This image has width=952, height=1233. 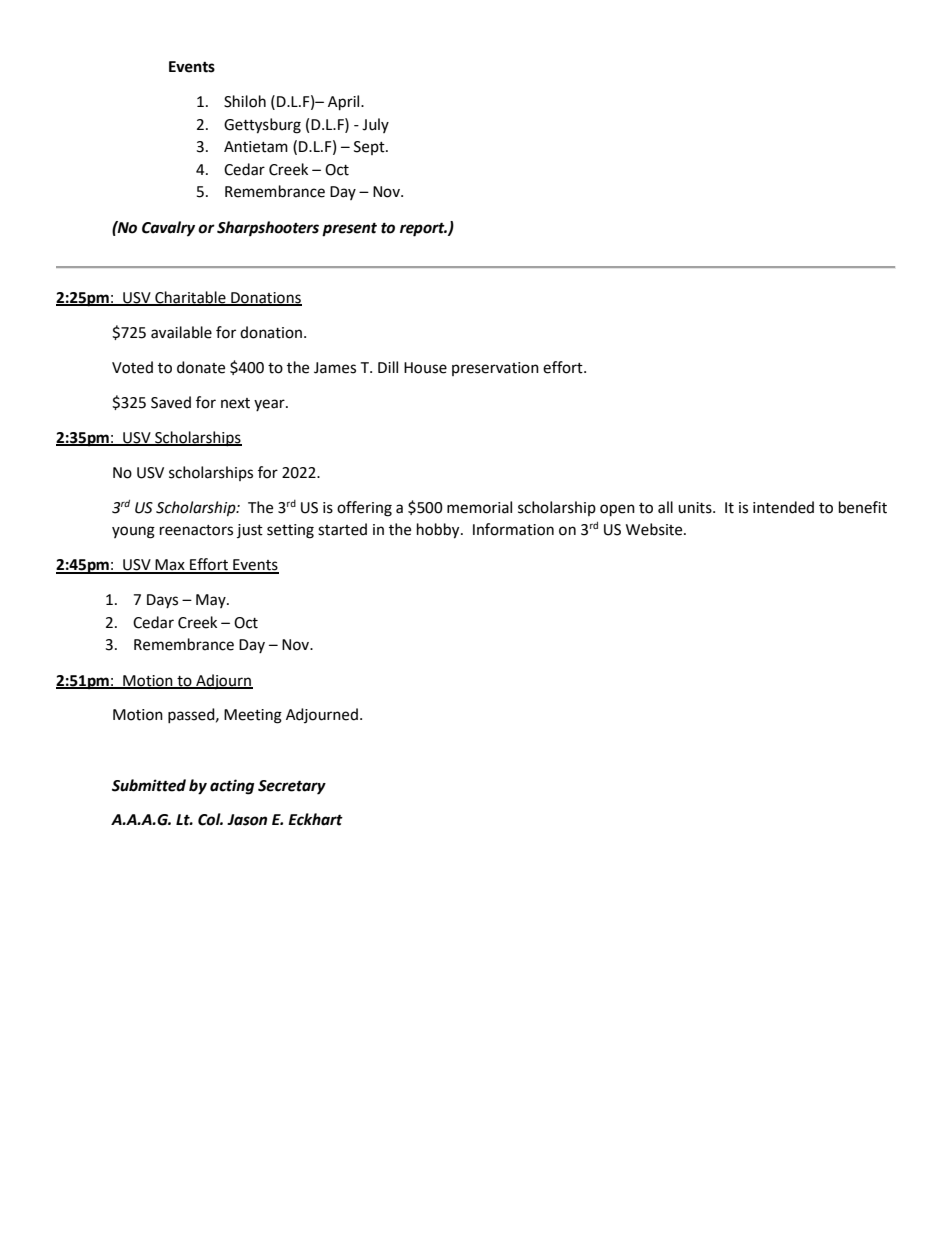 I want to click on next, so click(x=235, y=403).
